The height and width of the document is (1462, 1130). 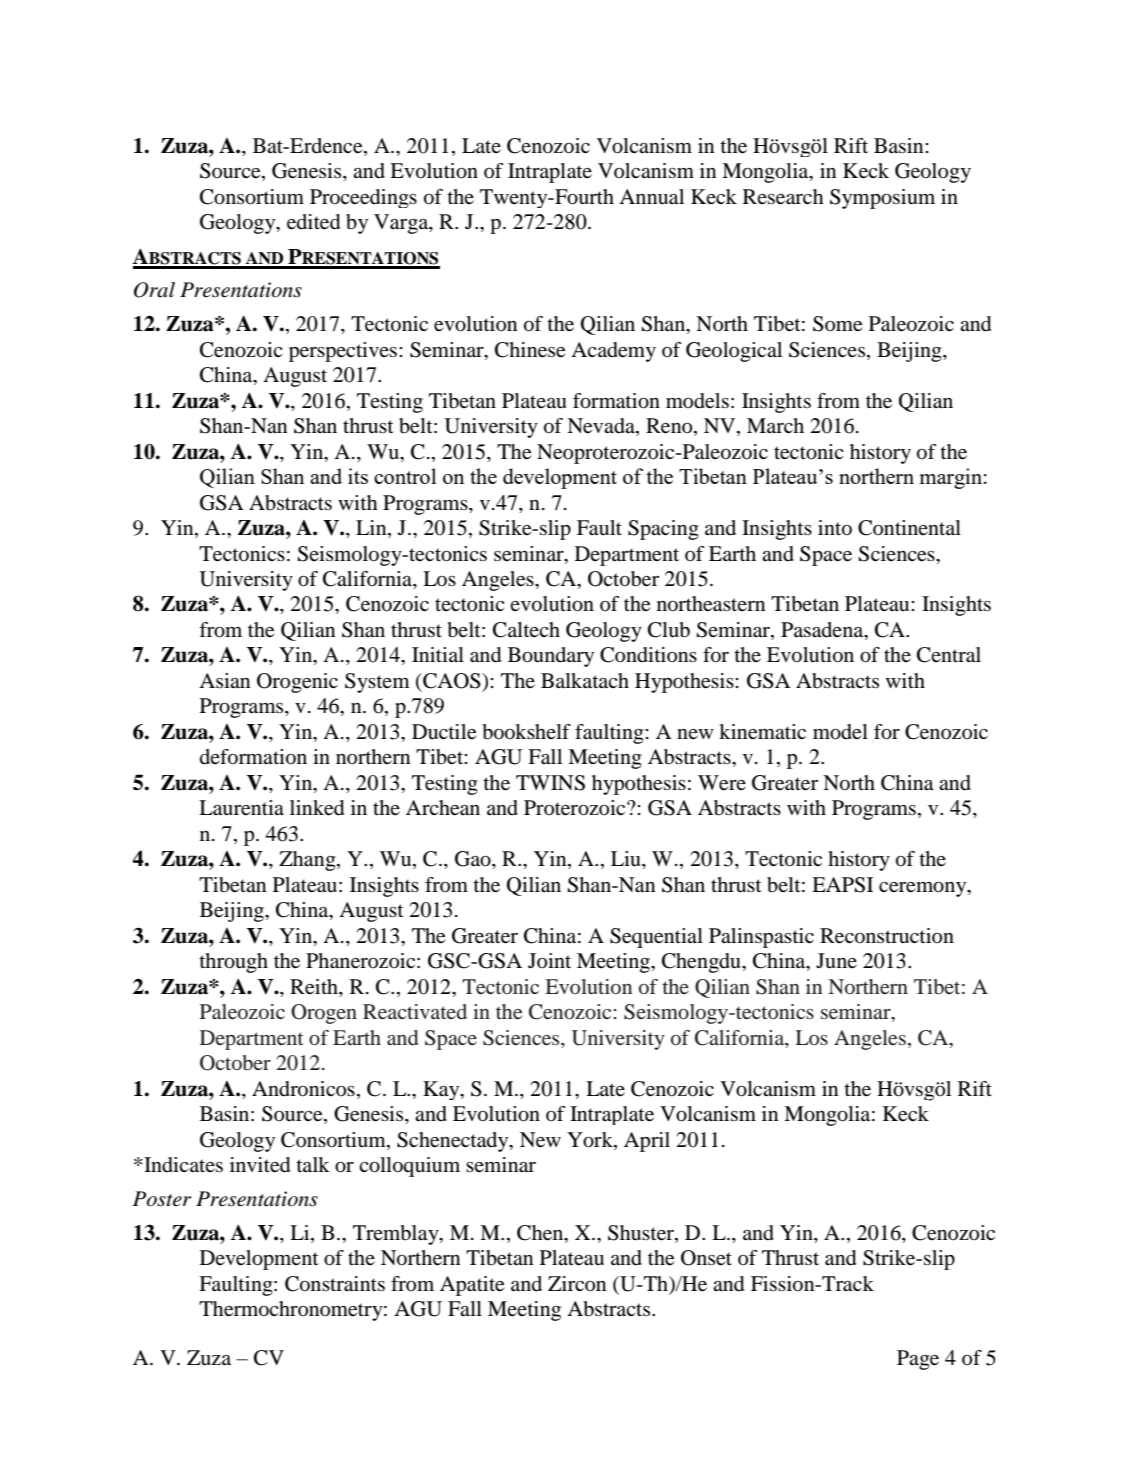 I want to click on edited, so click(x=313, y=222).
